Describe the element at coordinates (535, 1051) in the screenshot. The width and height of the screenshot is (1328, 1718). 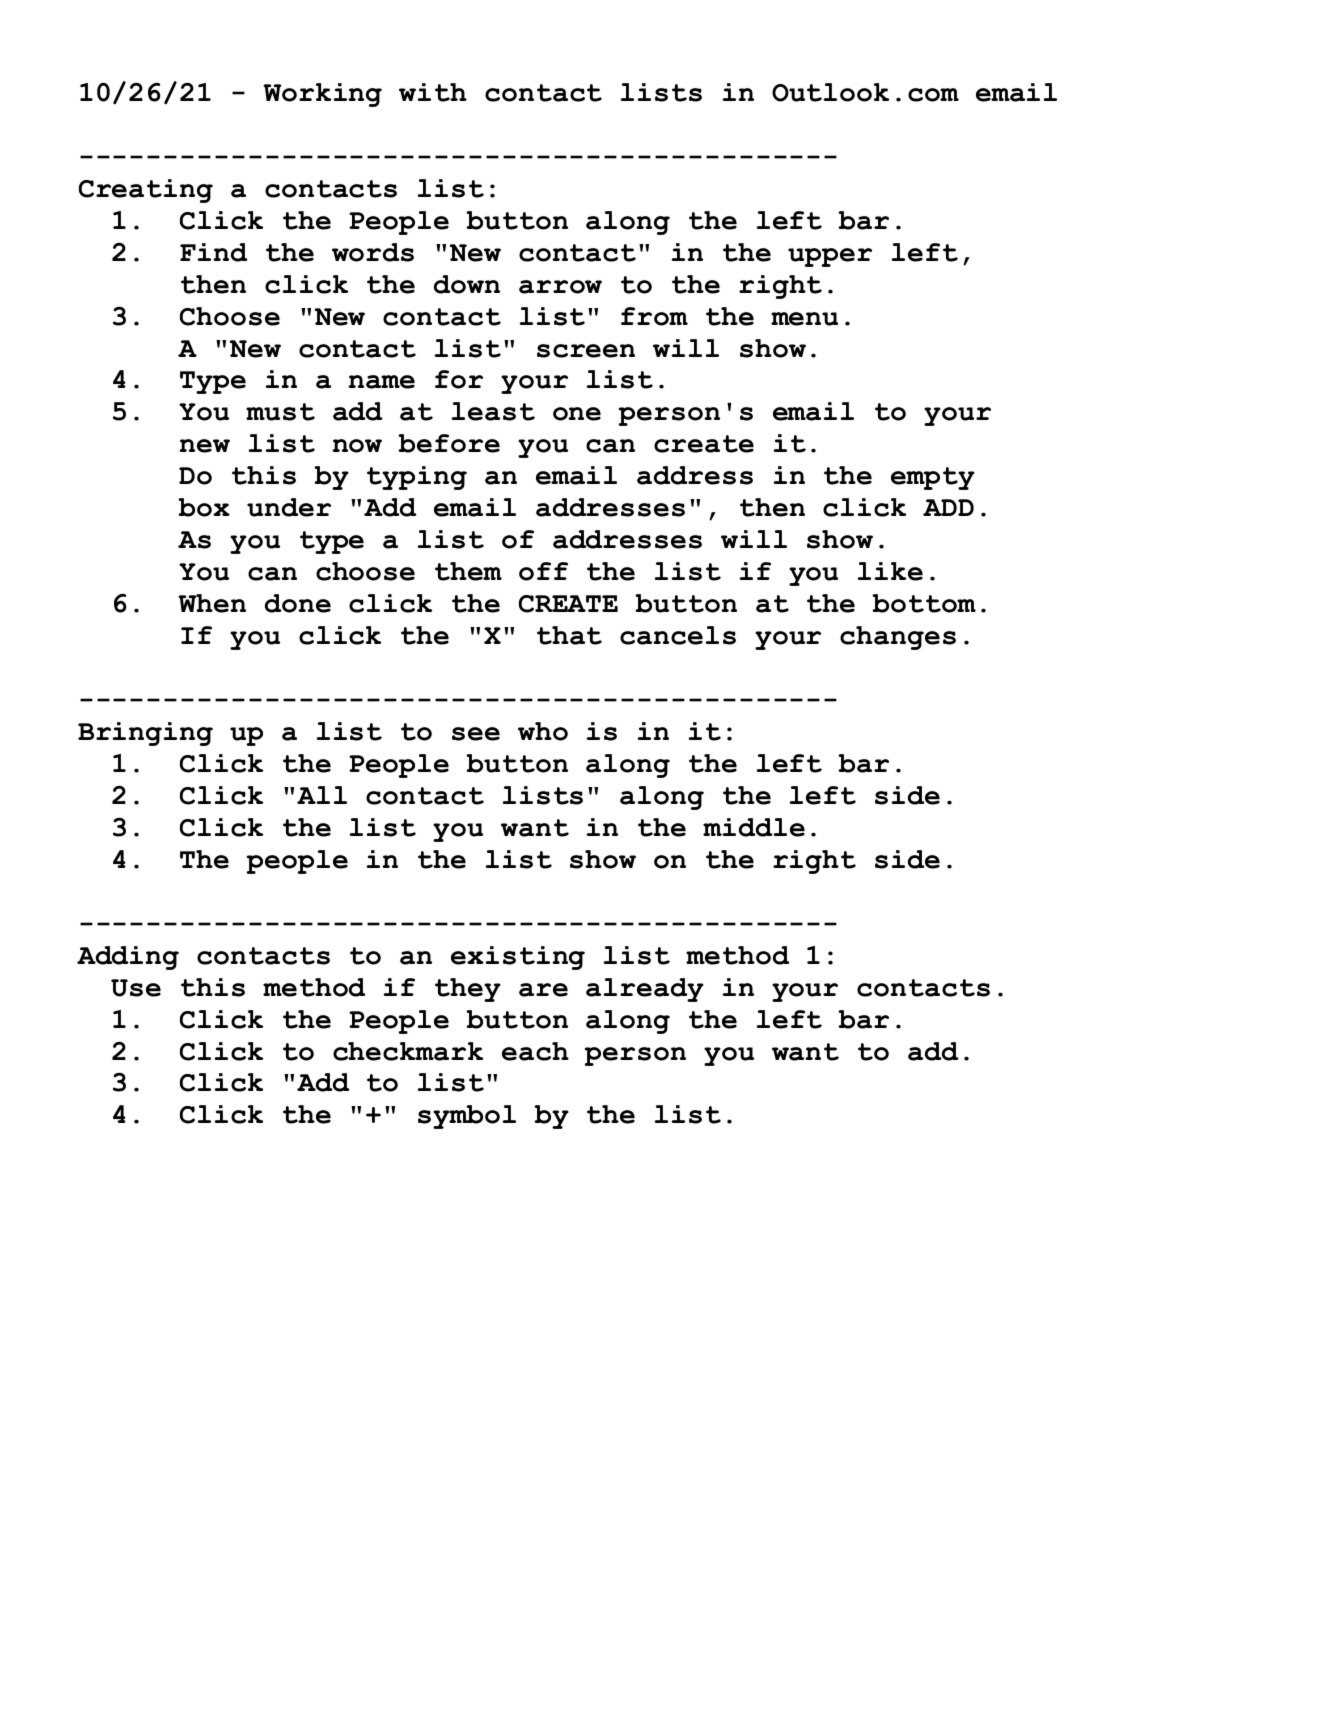
I see `each` at that location.
